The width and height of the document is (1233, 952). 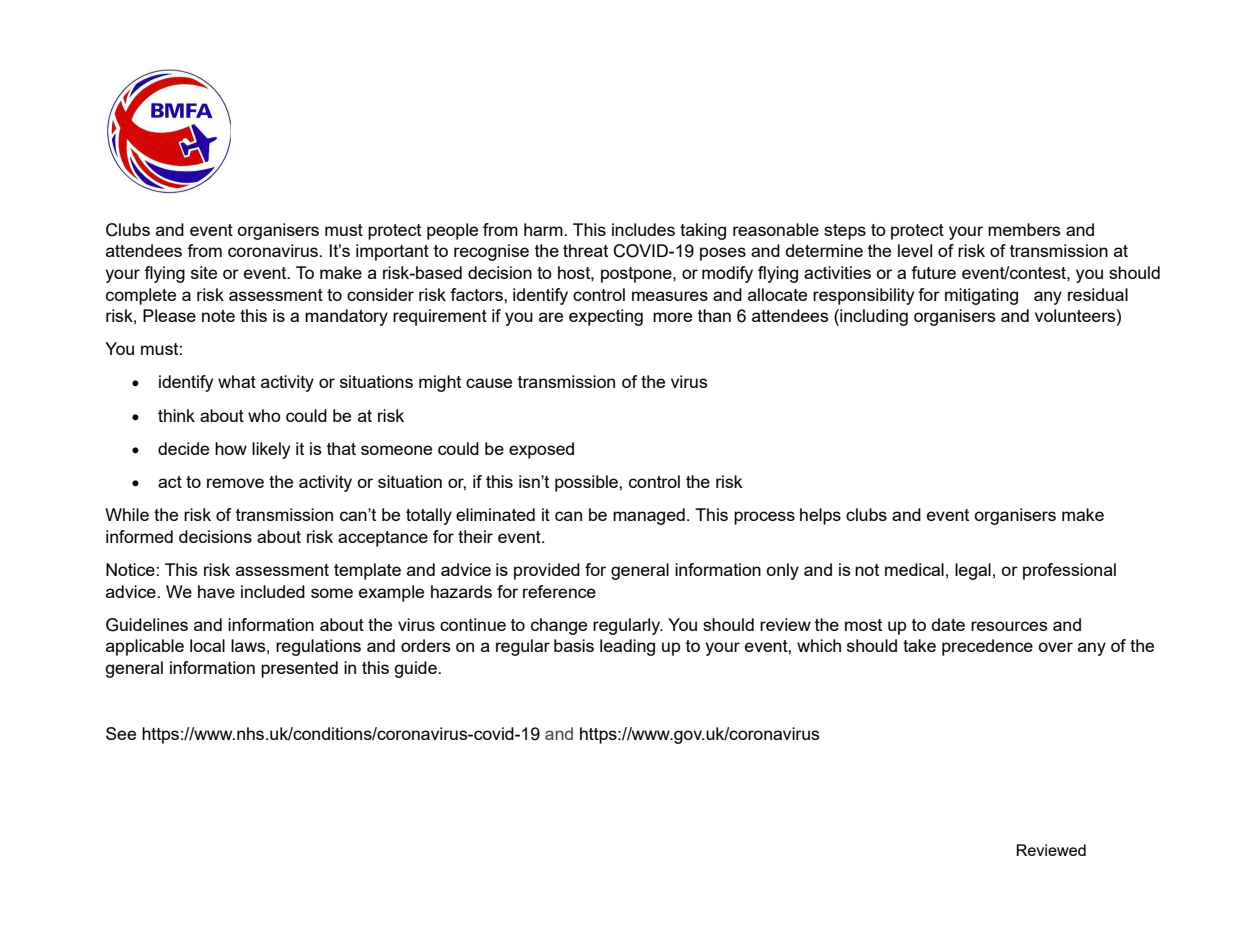 What do you see at coordinates (585, 250) in the document?
I see `threat` at bounding box center [585, 250].
